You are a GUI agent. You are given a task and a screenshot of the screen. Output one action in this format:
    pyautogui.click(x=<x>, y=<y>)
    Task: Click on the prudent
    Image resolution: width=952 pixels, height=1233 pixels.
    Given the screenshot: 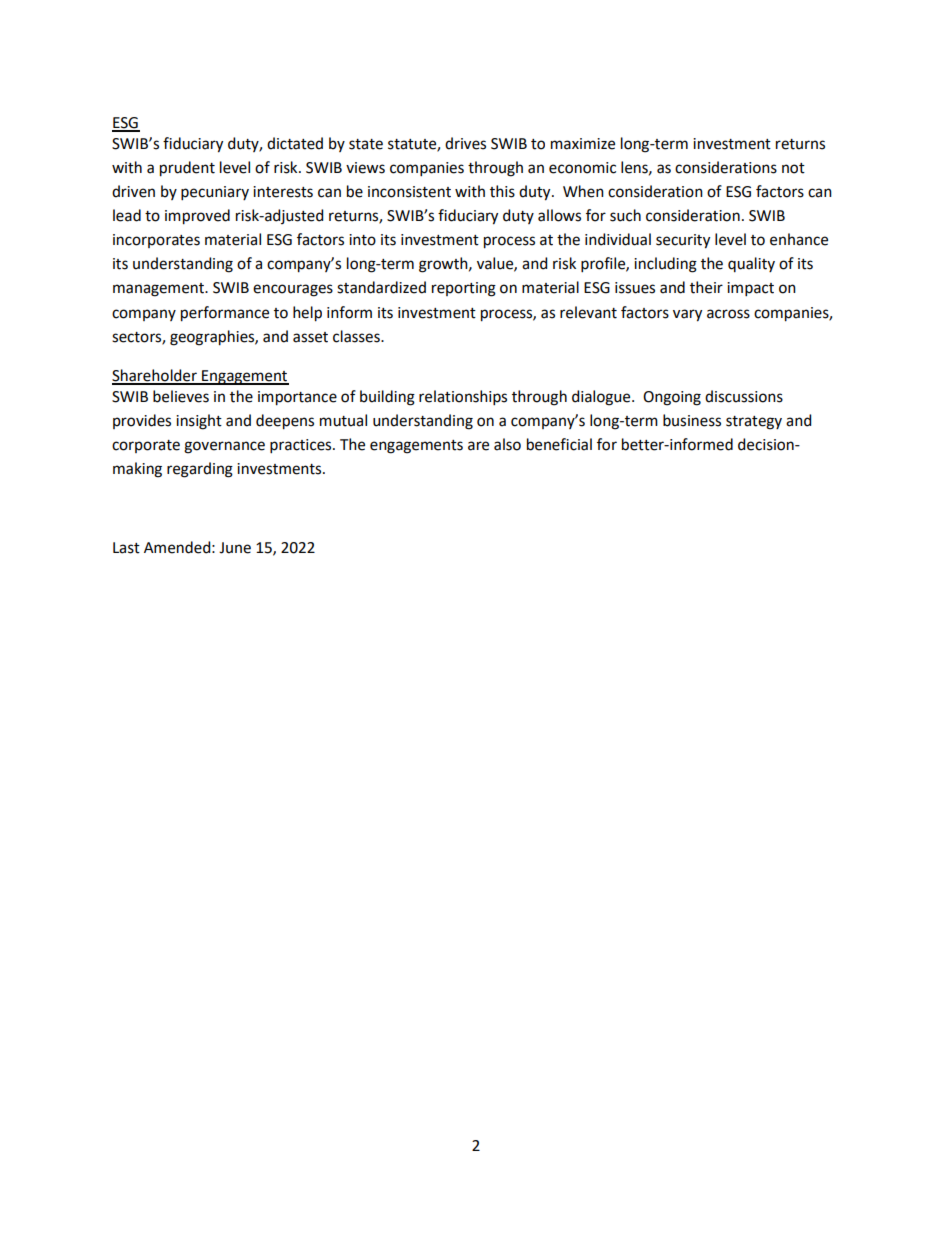 What is the action you would take?
    pyautogui.click(x=187, y=169)
